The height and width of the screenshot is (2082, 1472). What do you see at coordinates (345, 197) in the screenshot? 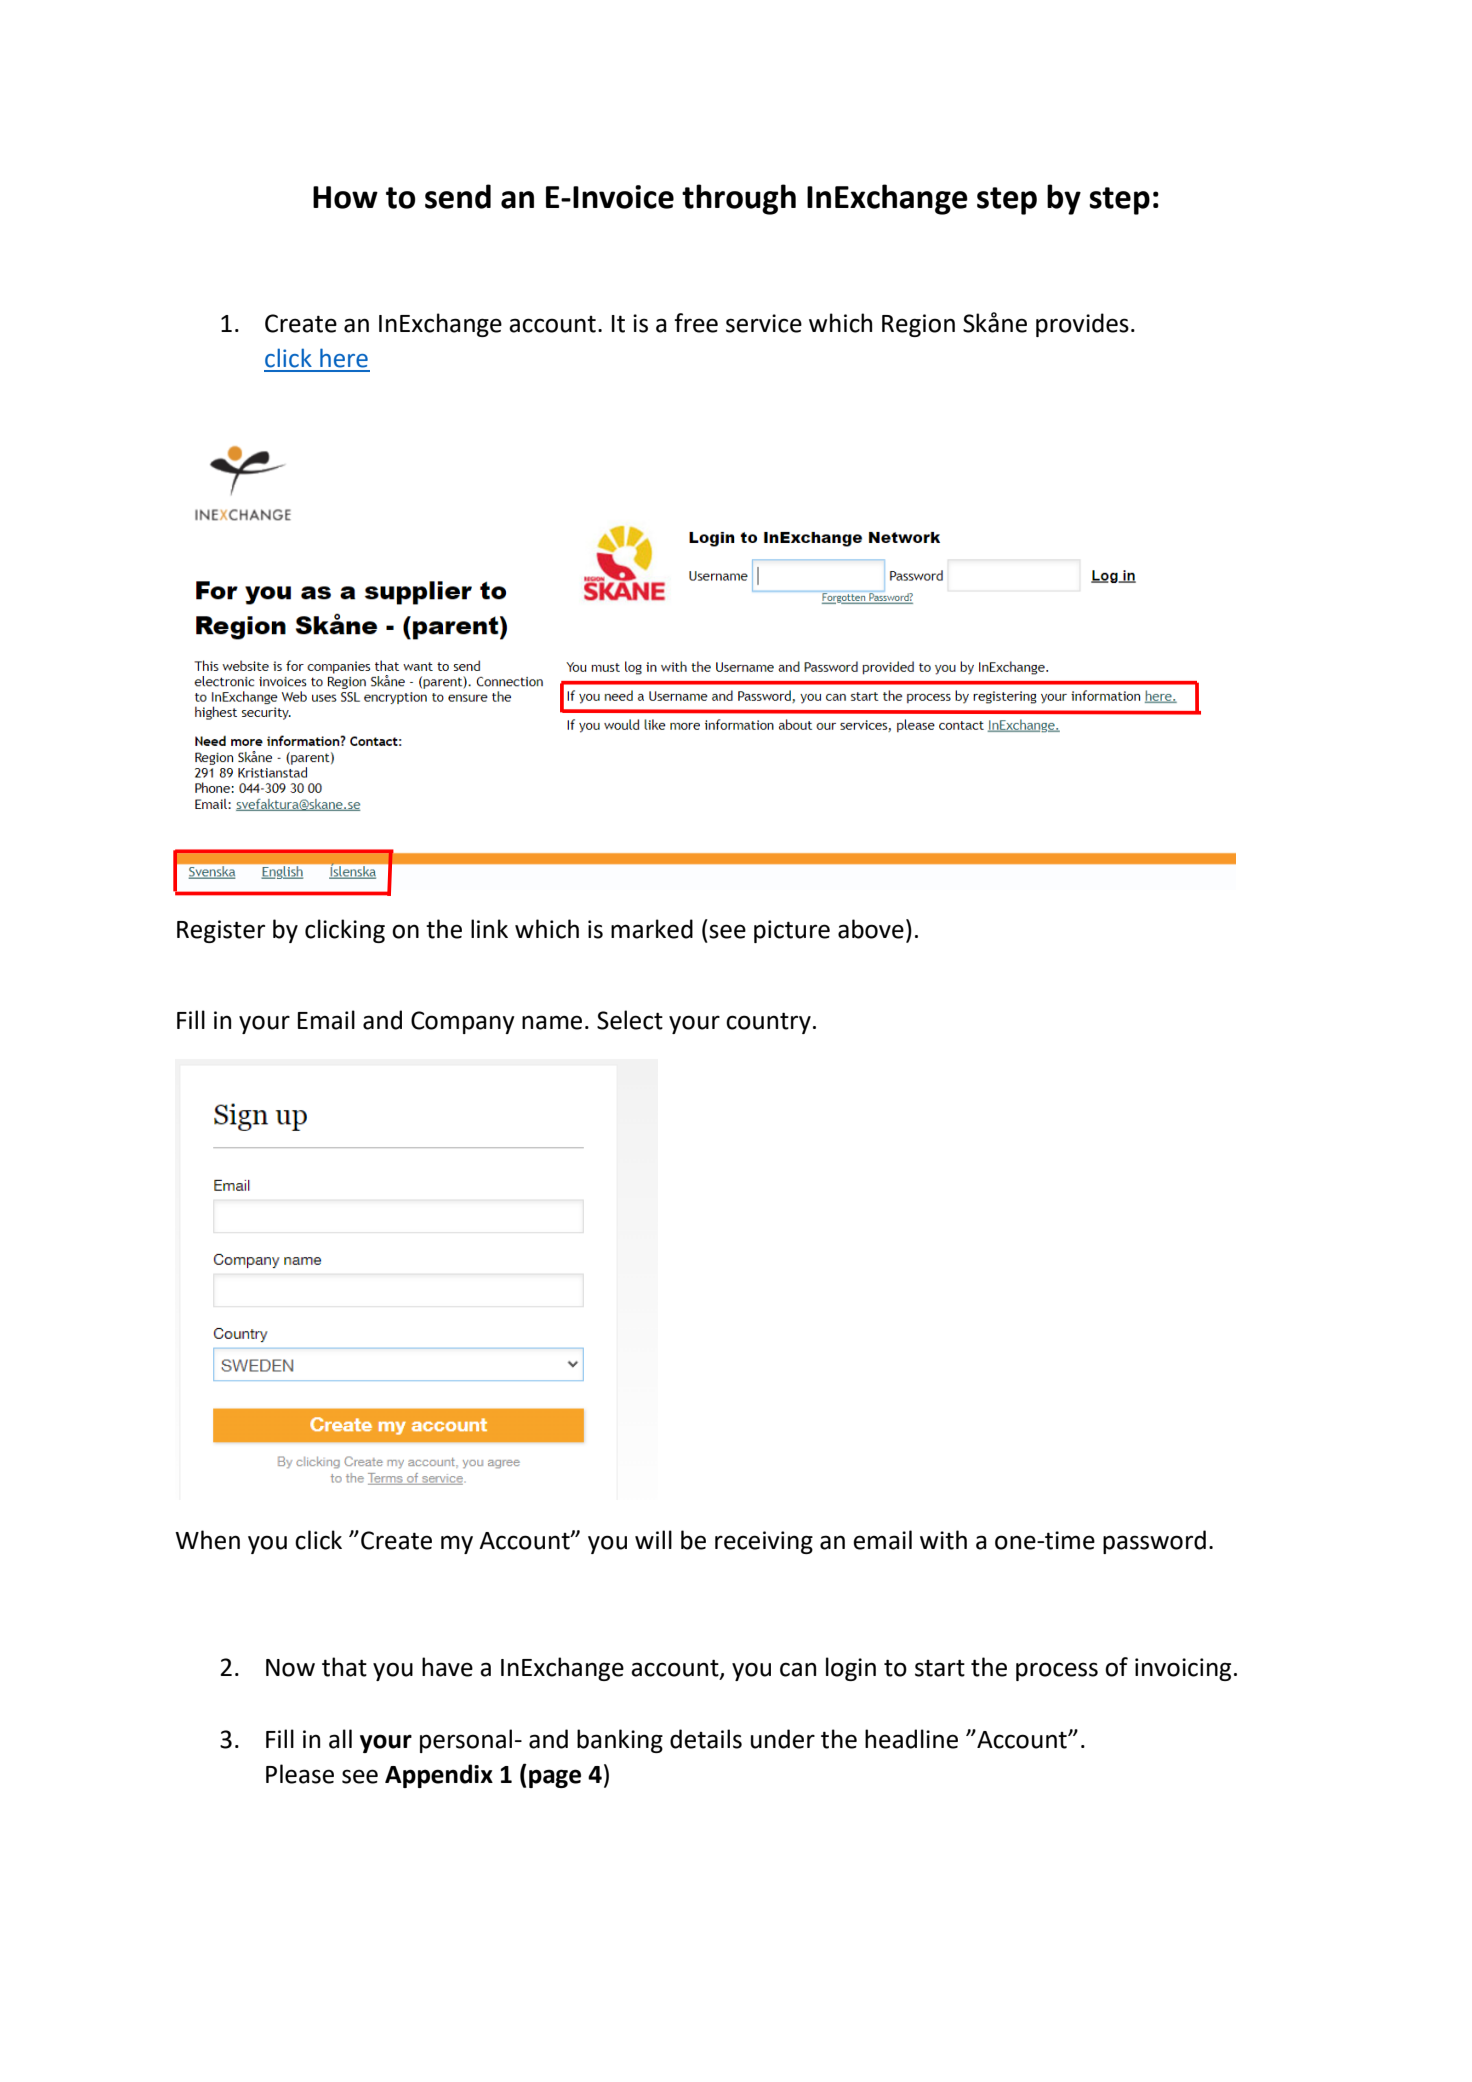
I see `How` at bounding box center [345, 197].
